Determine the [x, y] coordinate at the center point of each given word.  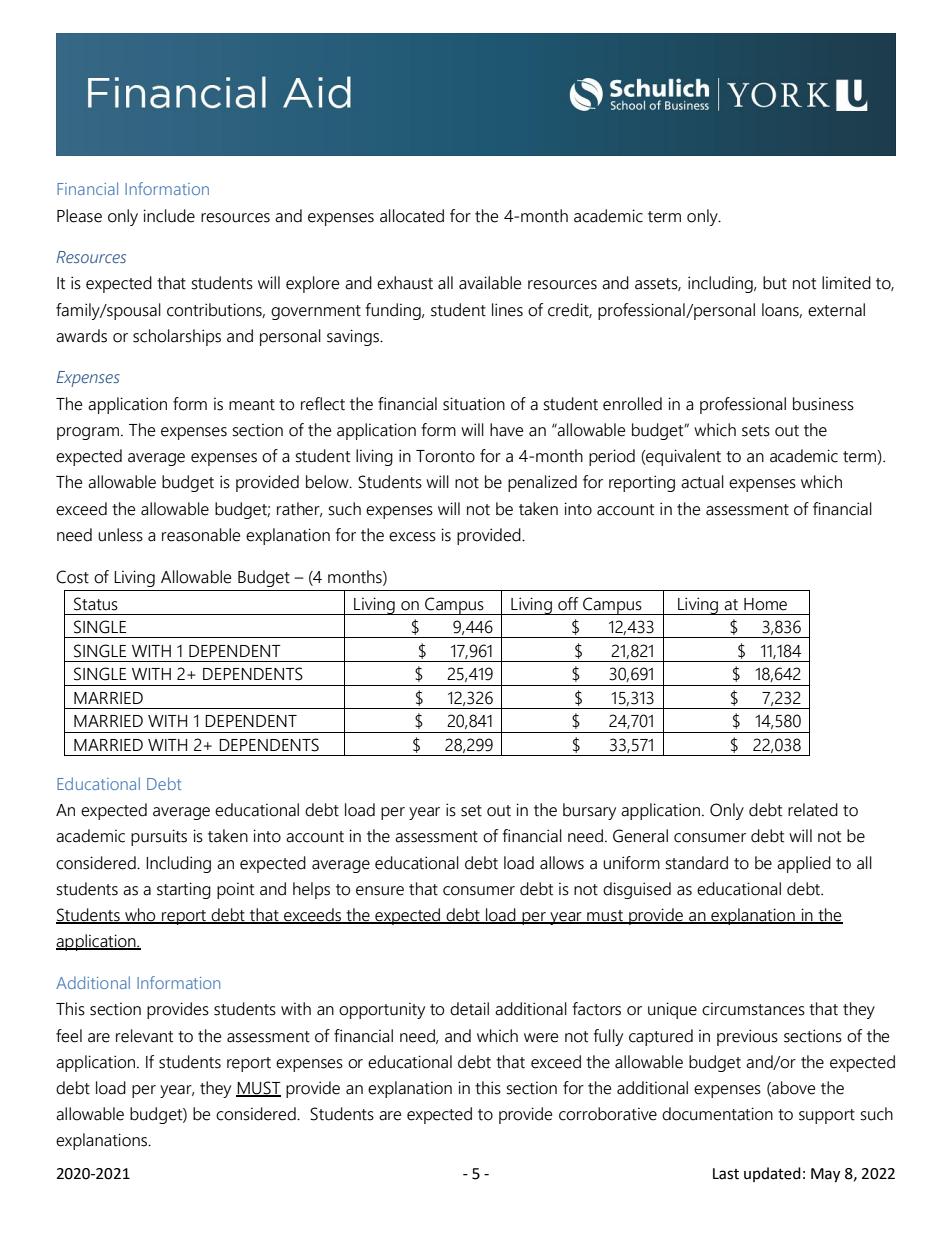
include [169, 216]
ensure [380, 891]
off [568, 604]
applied [804, 864]
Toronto [445, 456]
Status [96, 604]
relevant [144, 1036]
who [140, 916]
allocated [412, 216]
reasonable [201, 535]
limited [846, 283]
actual [702, 482]
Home [765, 604]
